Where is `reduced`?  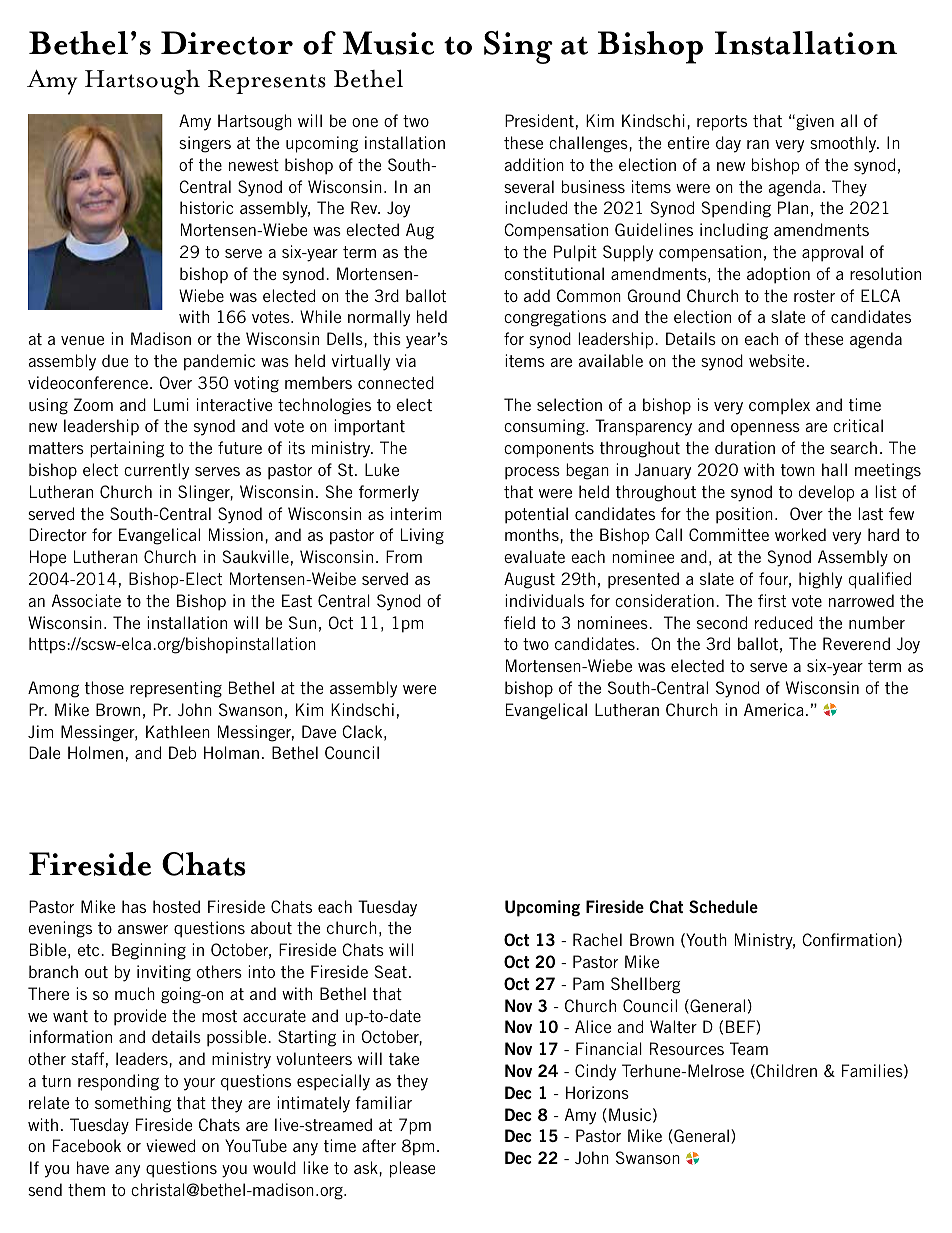
reduced is located at coordinates (784, 622).
